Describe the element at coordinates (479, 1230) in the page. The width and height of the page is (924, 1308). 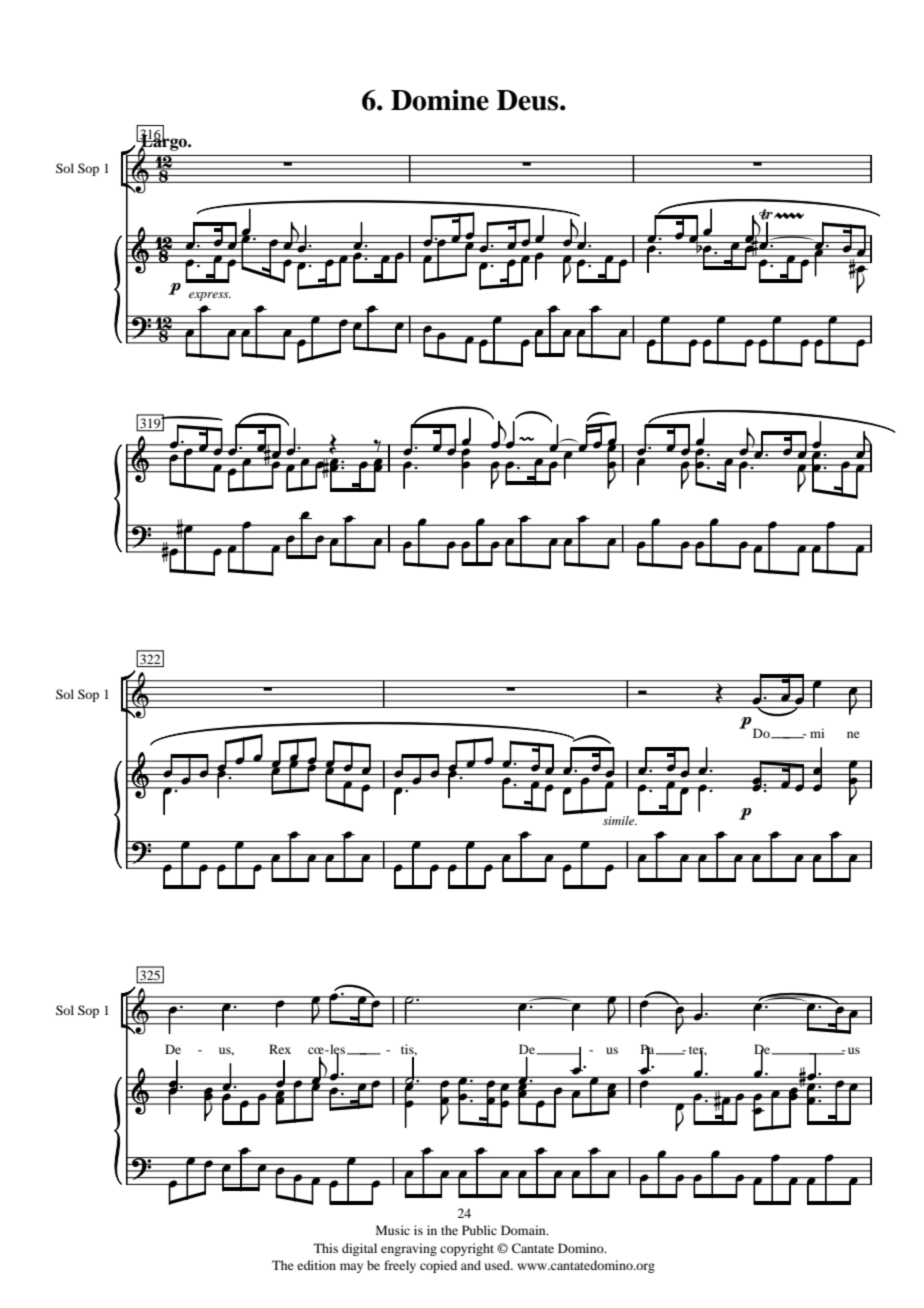
I see `Public` at that location.
